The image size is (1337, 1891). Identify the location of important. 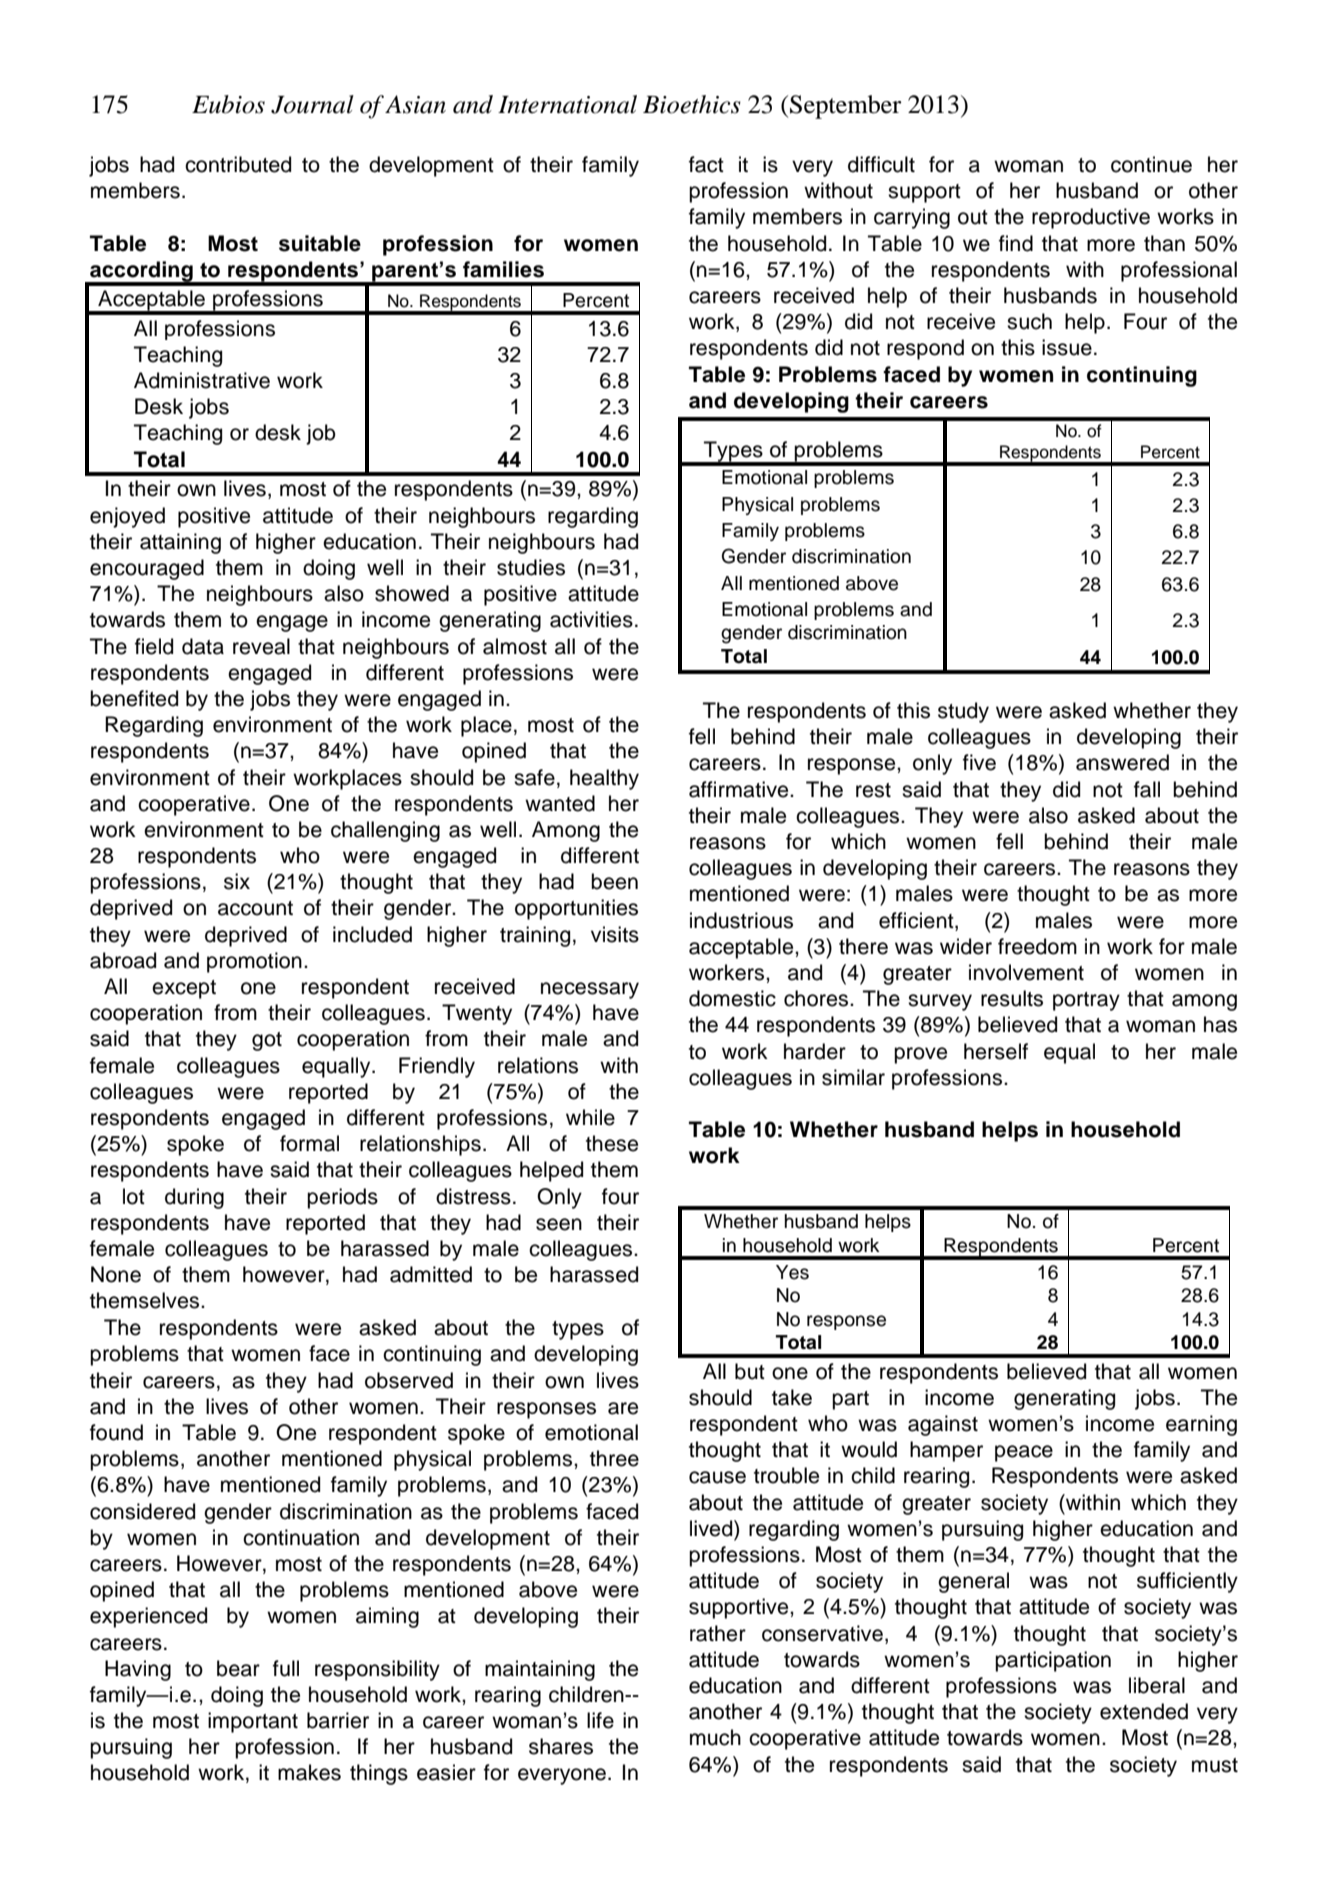
(253, 1722).
